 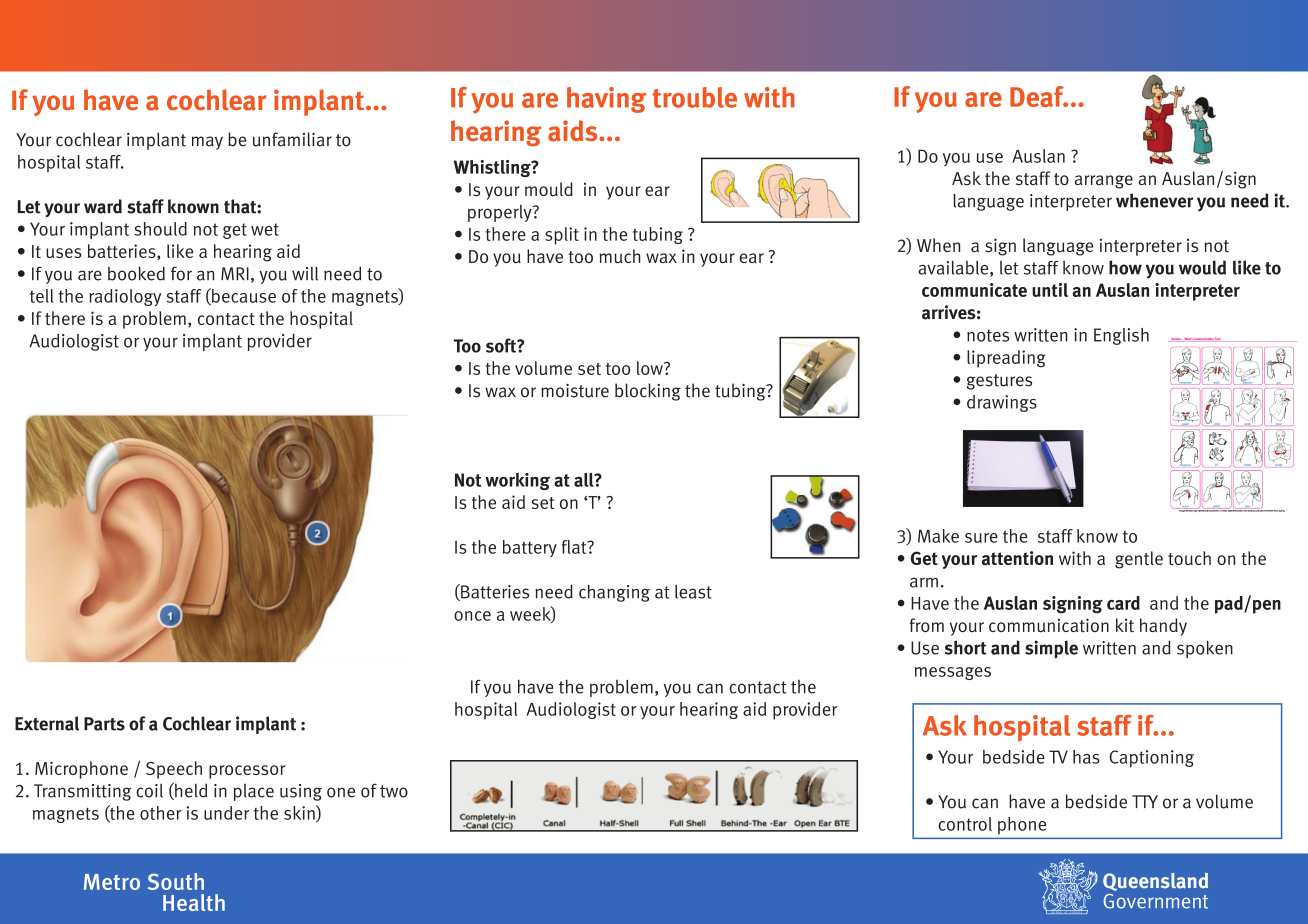 What do you see at coordinates (1145, 801) in the image?
I see `TTY` at bounding box center [1145, 801].
